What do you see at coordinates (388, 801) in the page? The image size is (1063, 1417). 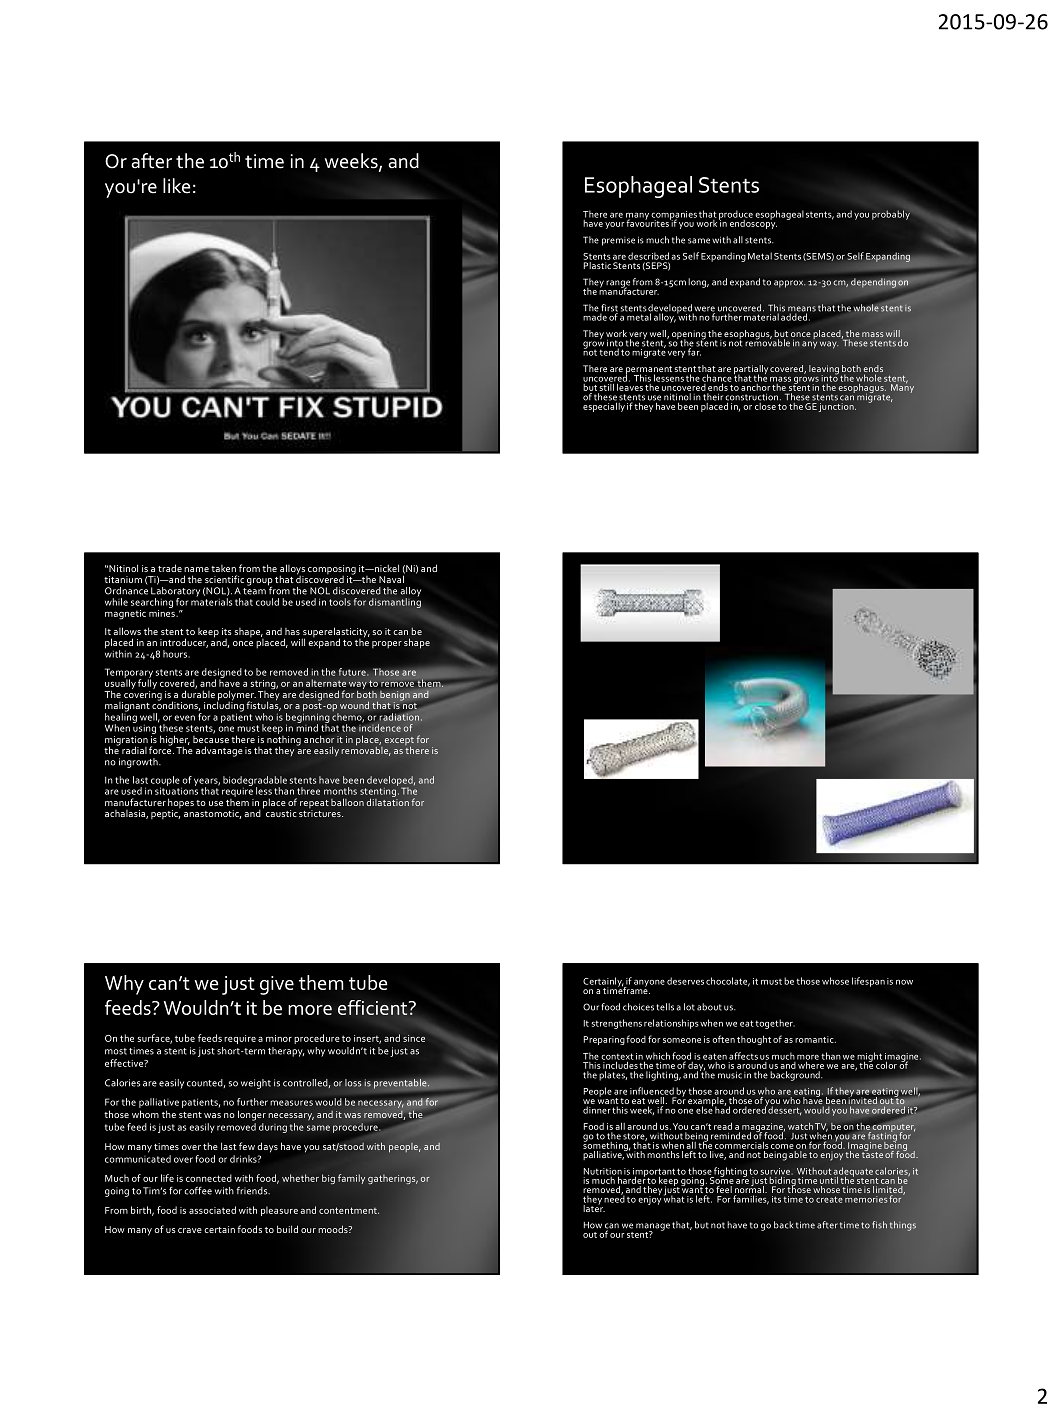 I see `dilatation` at bounding box center [388, 801].
